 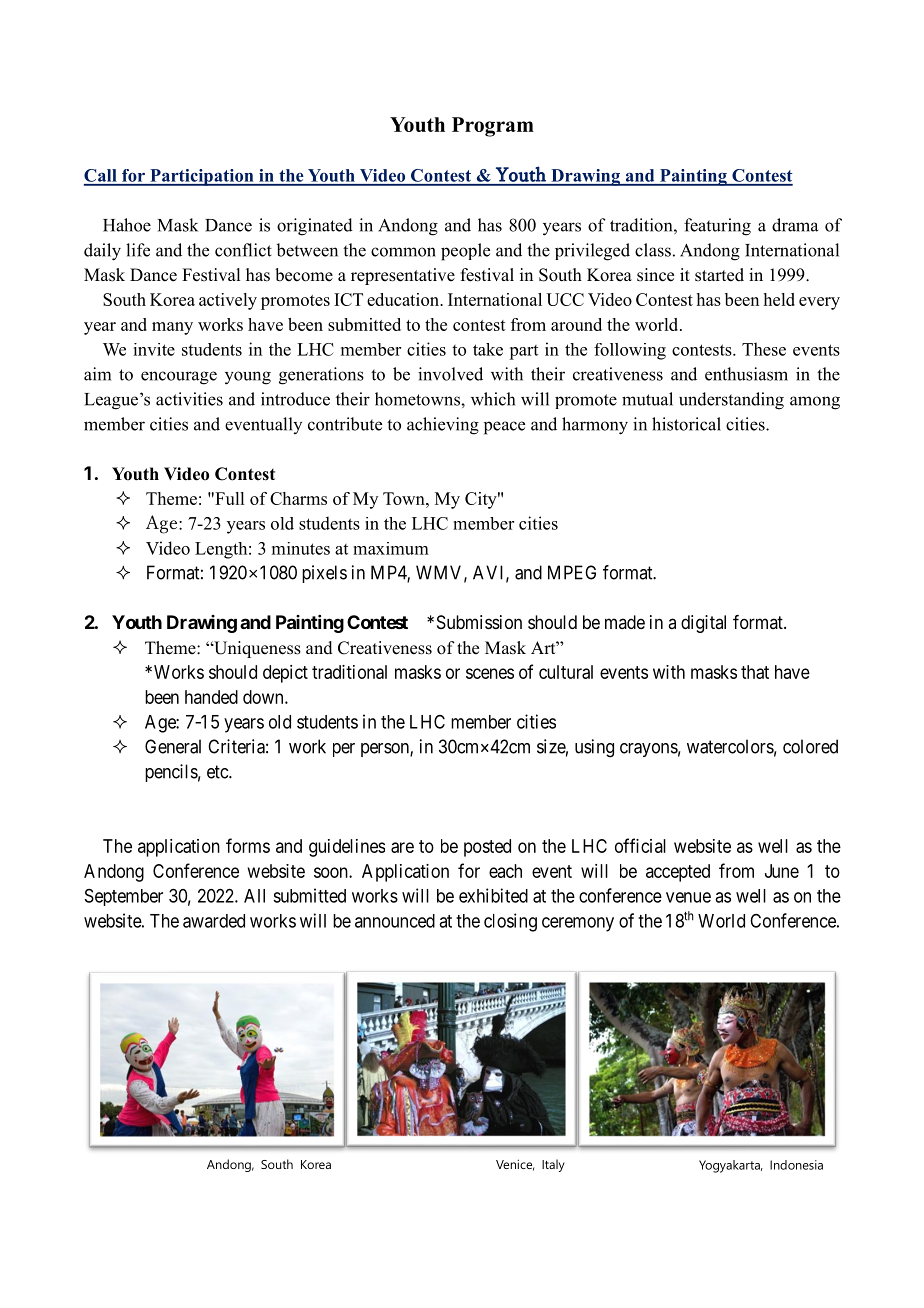 I want to click on Program, so click(x=493, y=127).
